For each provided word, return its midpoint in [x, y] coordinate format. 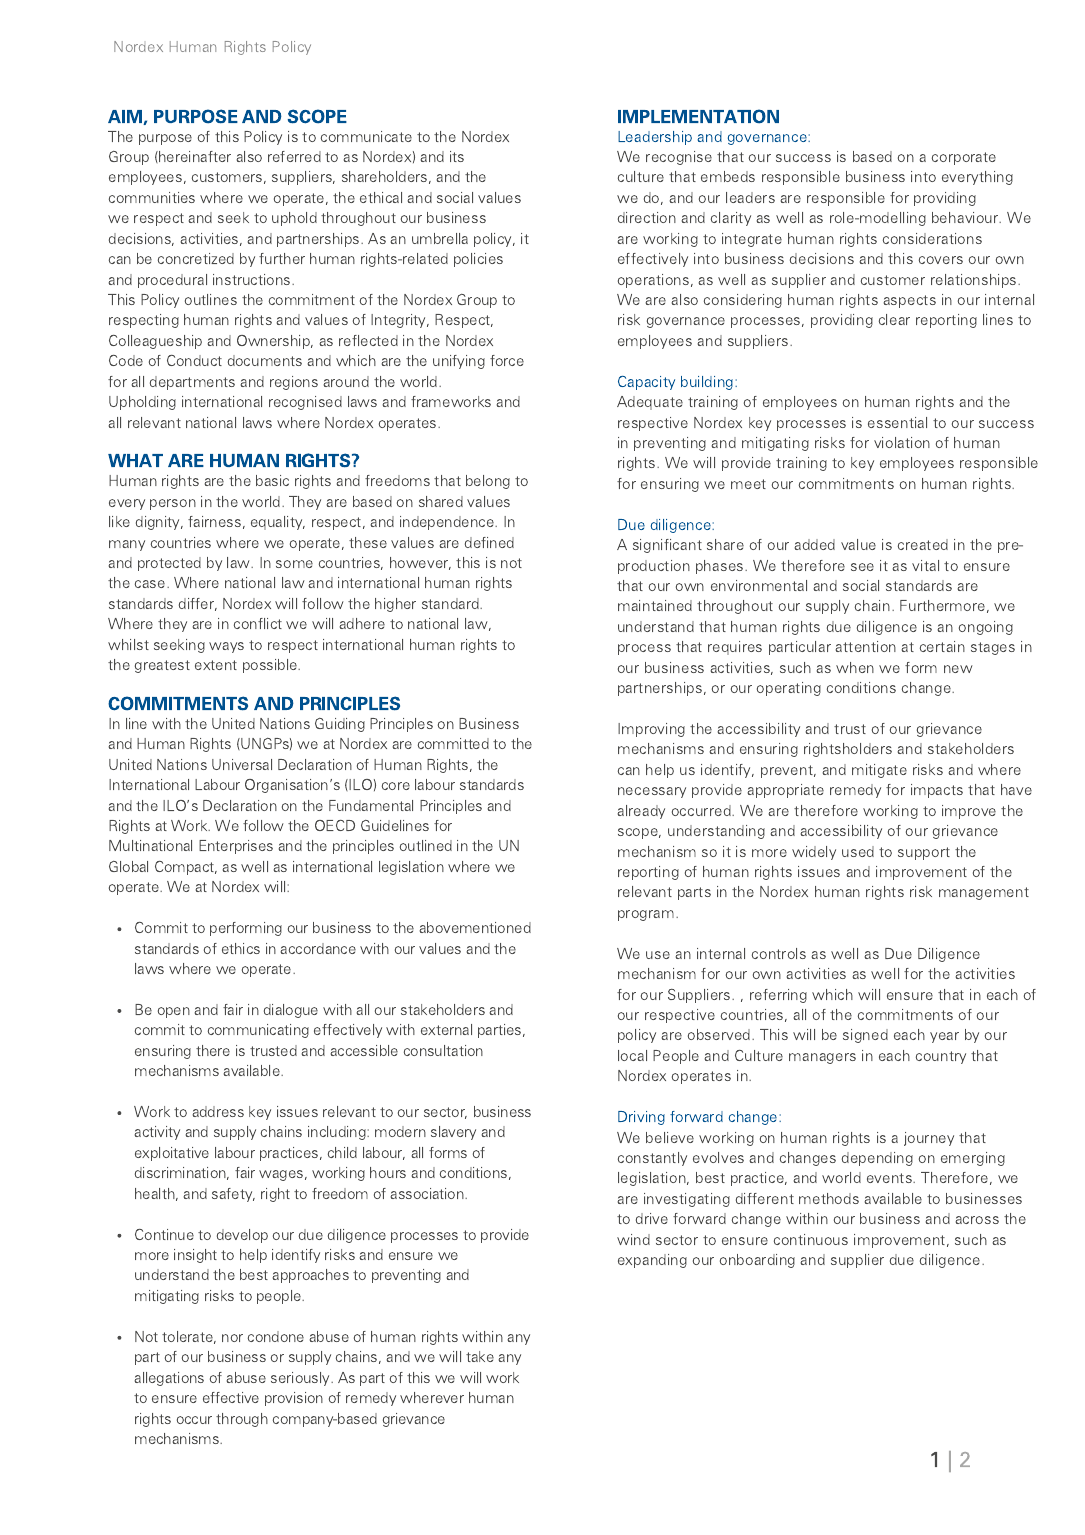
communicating [258, 1031]
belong [488, 482]
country [941, 1057]
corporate [964, 158]
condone [276, 1336]
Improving [651, 730]
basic [272, 480]
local [632, 1055]
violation [902, 442]
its [457, 156]
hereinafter [194, 157]
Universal [242, 764]
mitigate [879, 771]
